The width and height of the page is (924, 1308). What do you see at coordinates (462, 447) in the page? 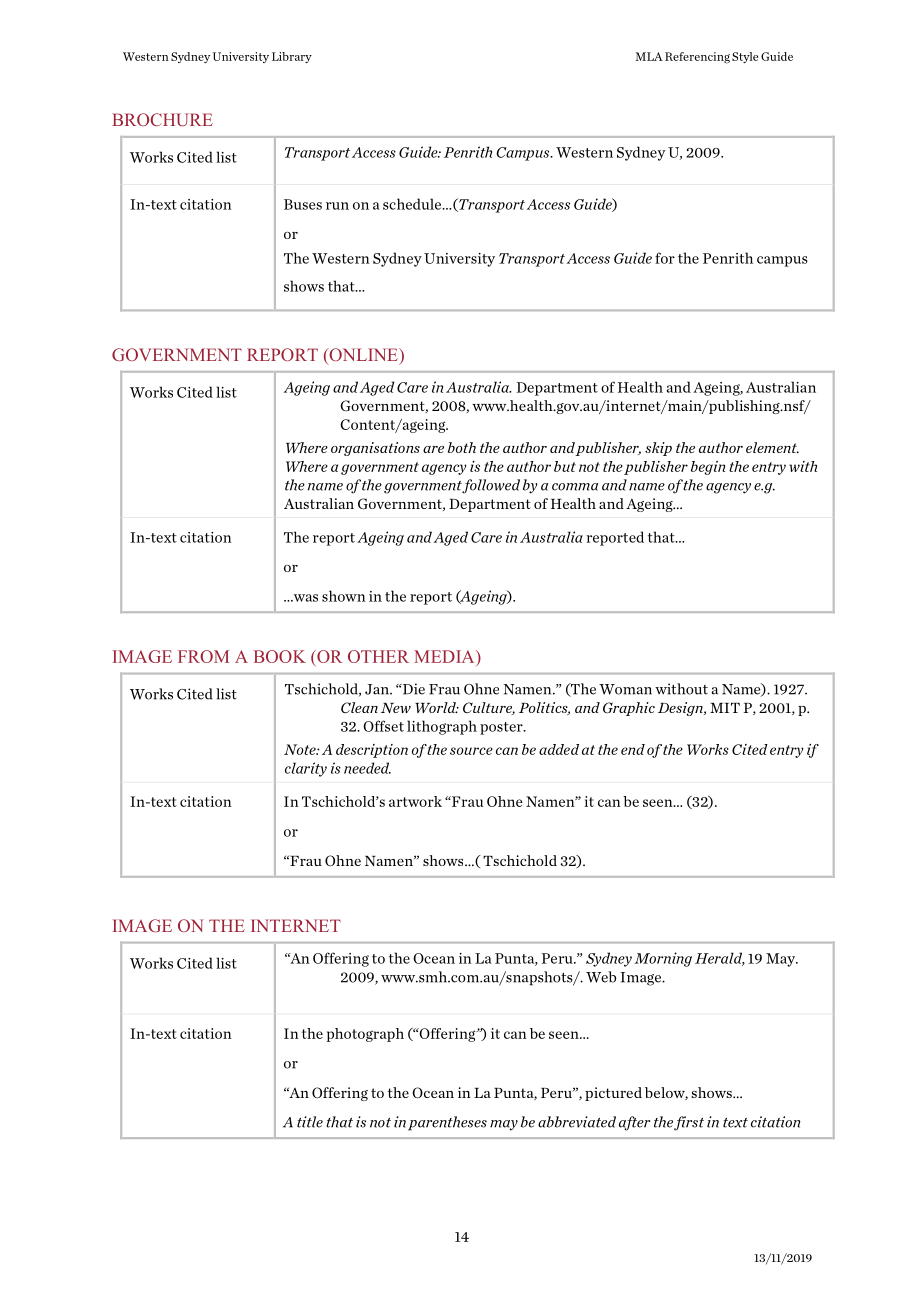
I see `both` at bounding box center [462, 447].
